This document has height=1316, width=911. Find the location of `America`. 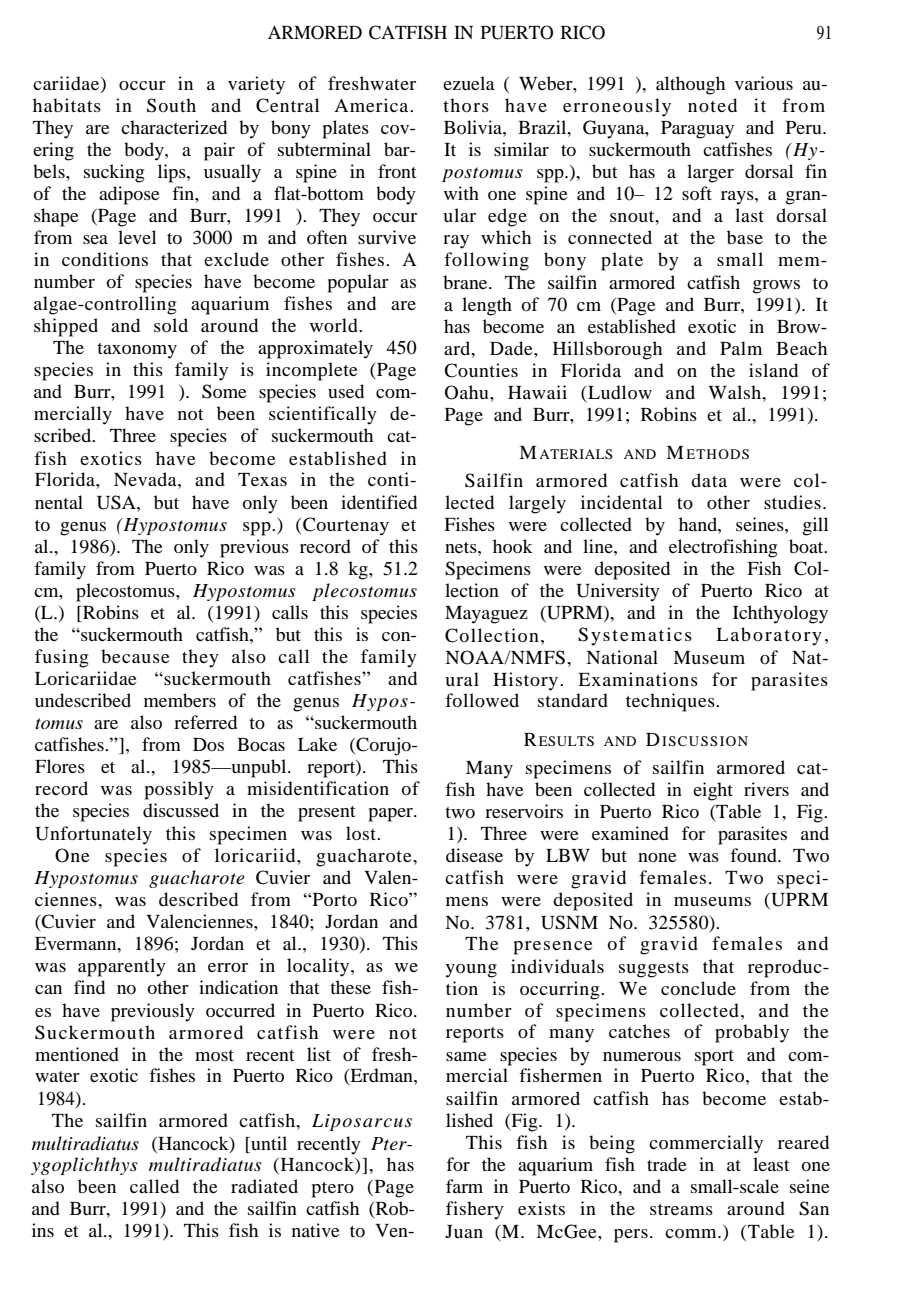

America is located at coordinates (372, 105).
